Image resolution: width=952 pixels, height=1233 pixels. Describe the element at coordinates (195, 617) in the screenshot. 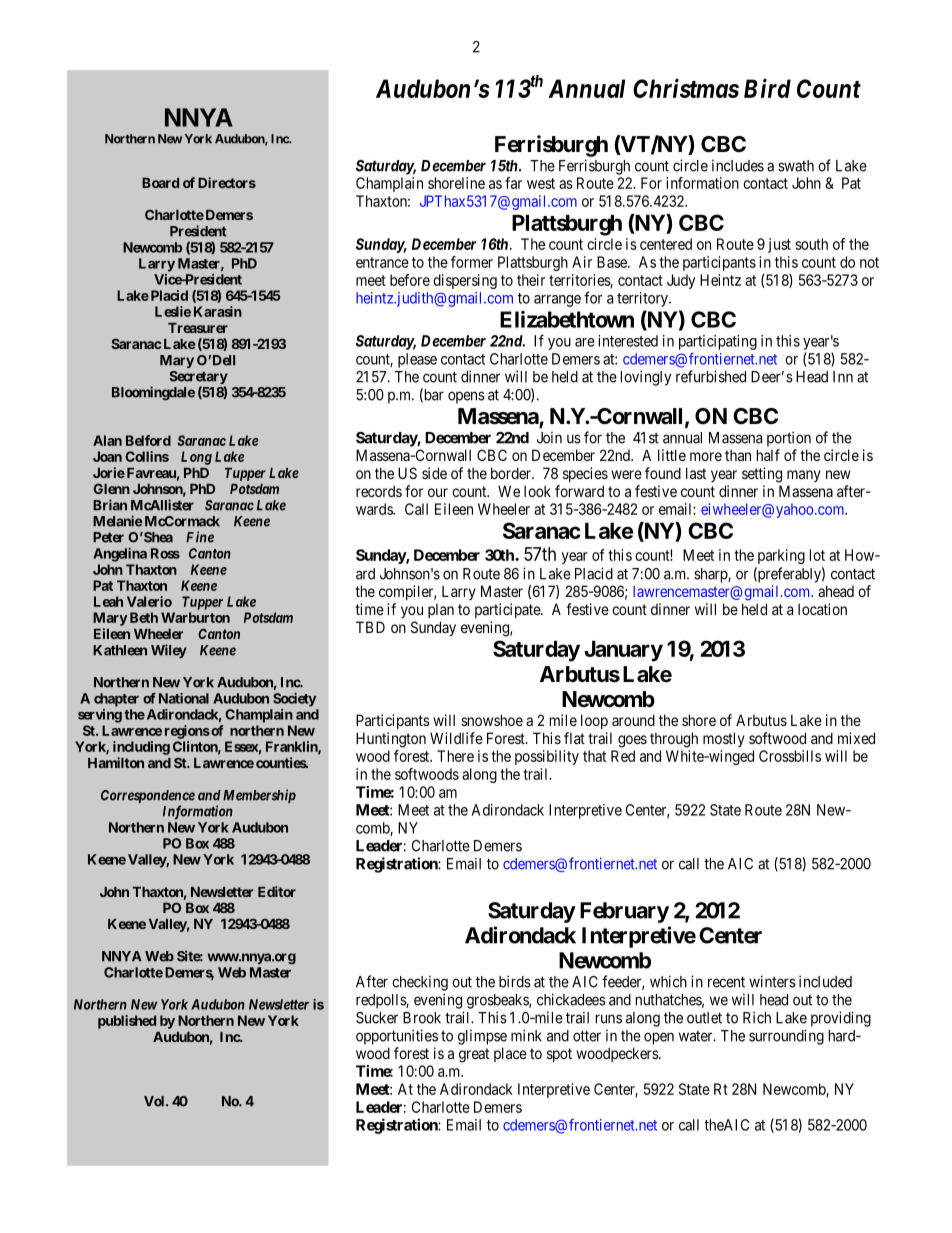

I see `Warburton` at that location.
